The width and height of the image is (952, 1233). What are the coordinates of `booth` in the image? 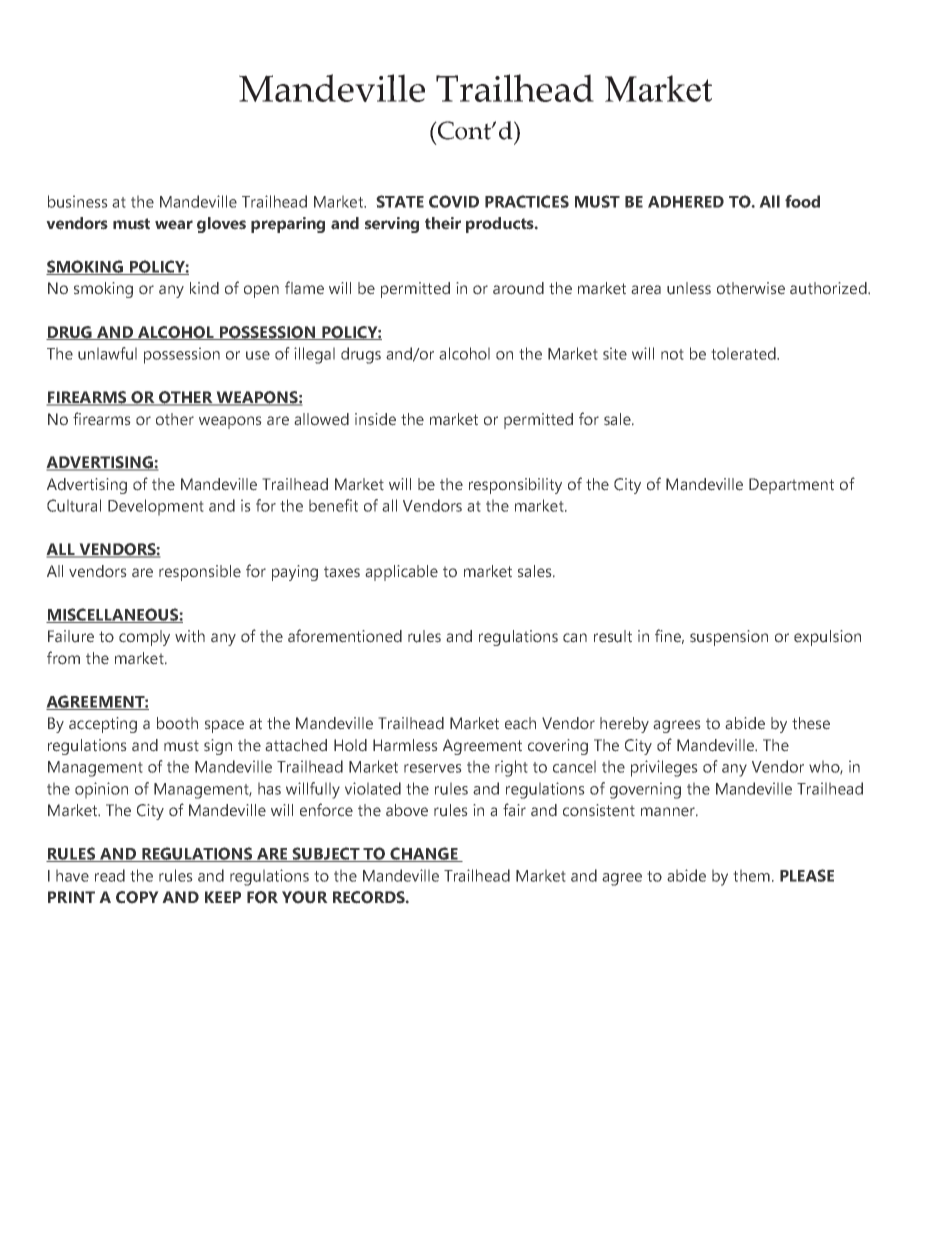 It's located at (177, 723).
